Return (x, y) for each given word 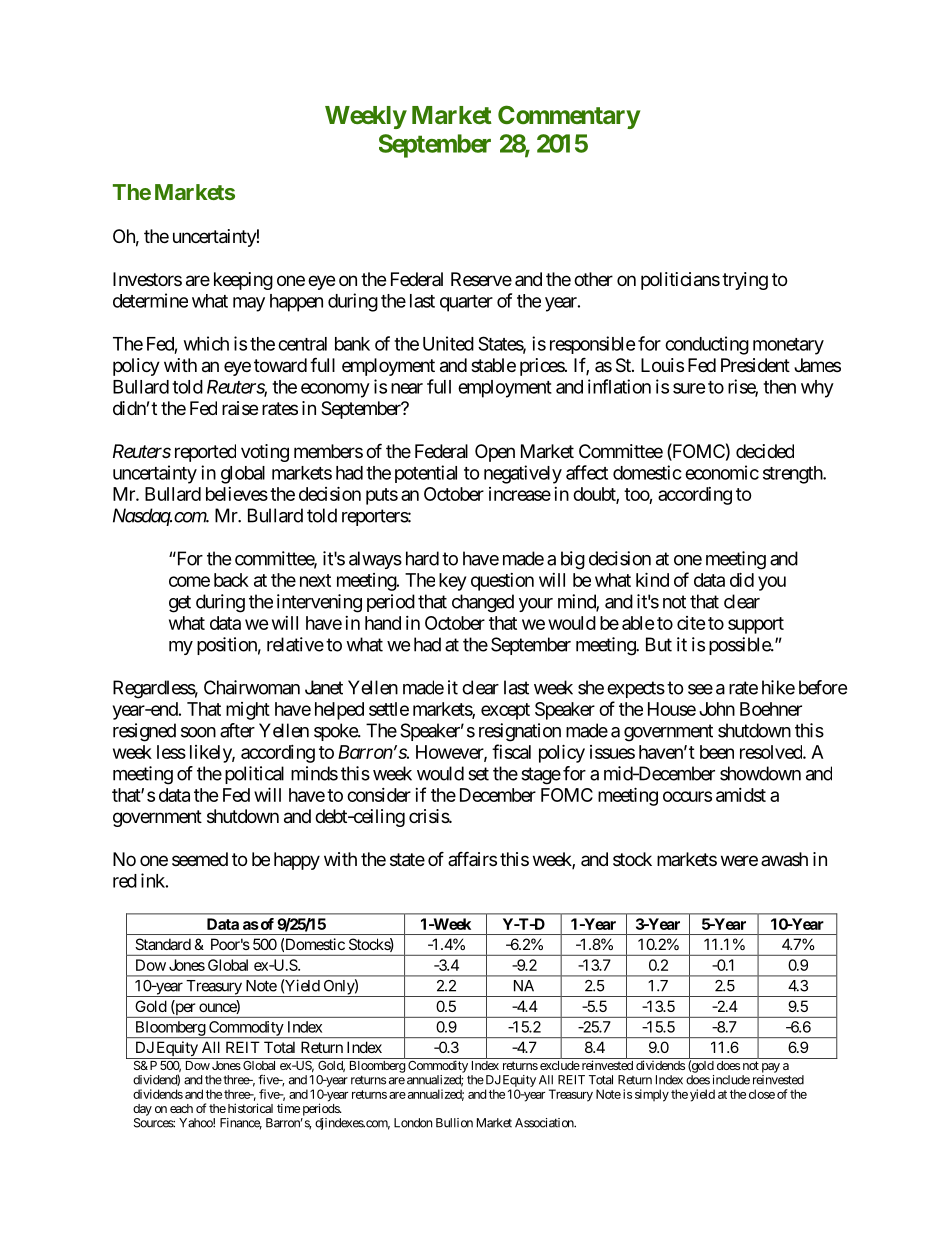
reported (205, 453)
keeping (243, 281)
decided (765, 451)
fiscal (511, 751)
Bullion (454, 1123)
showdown (760, 773)
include (731, 1080)
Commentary (569, 117)
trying (745, 281)
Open (495, 453)
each (181, 1108)
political (254, 775)
